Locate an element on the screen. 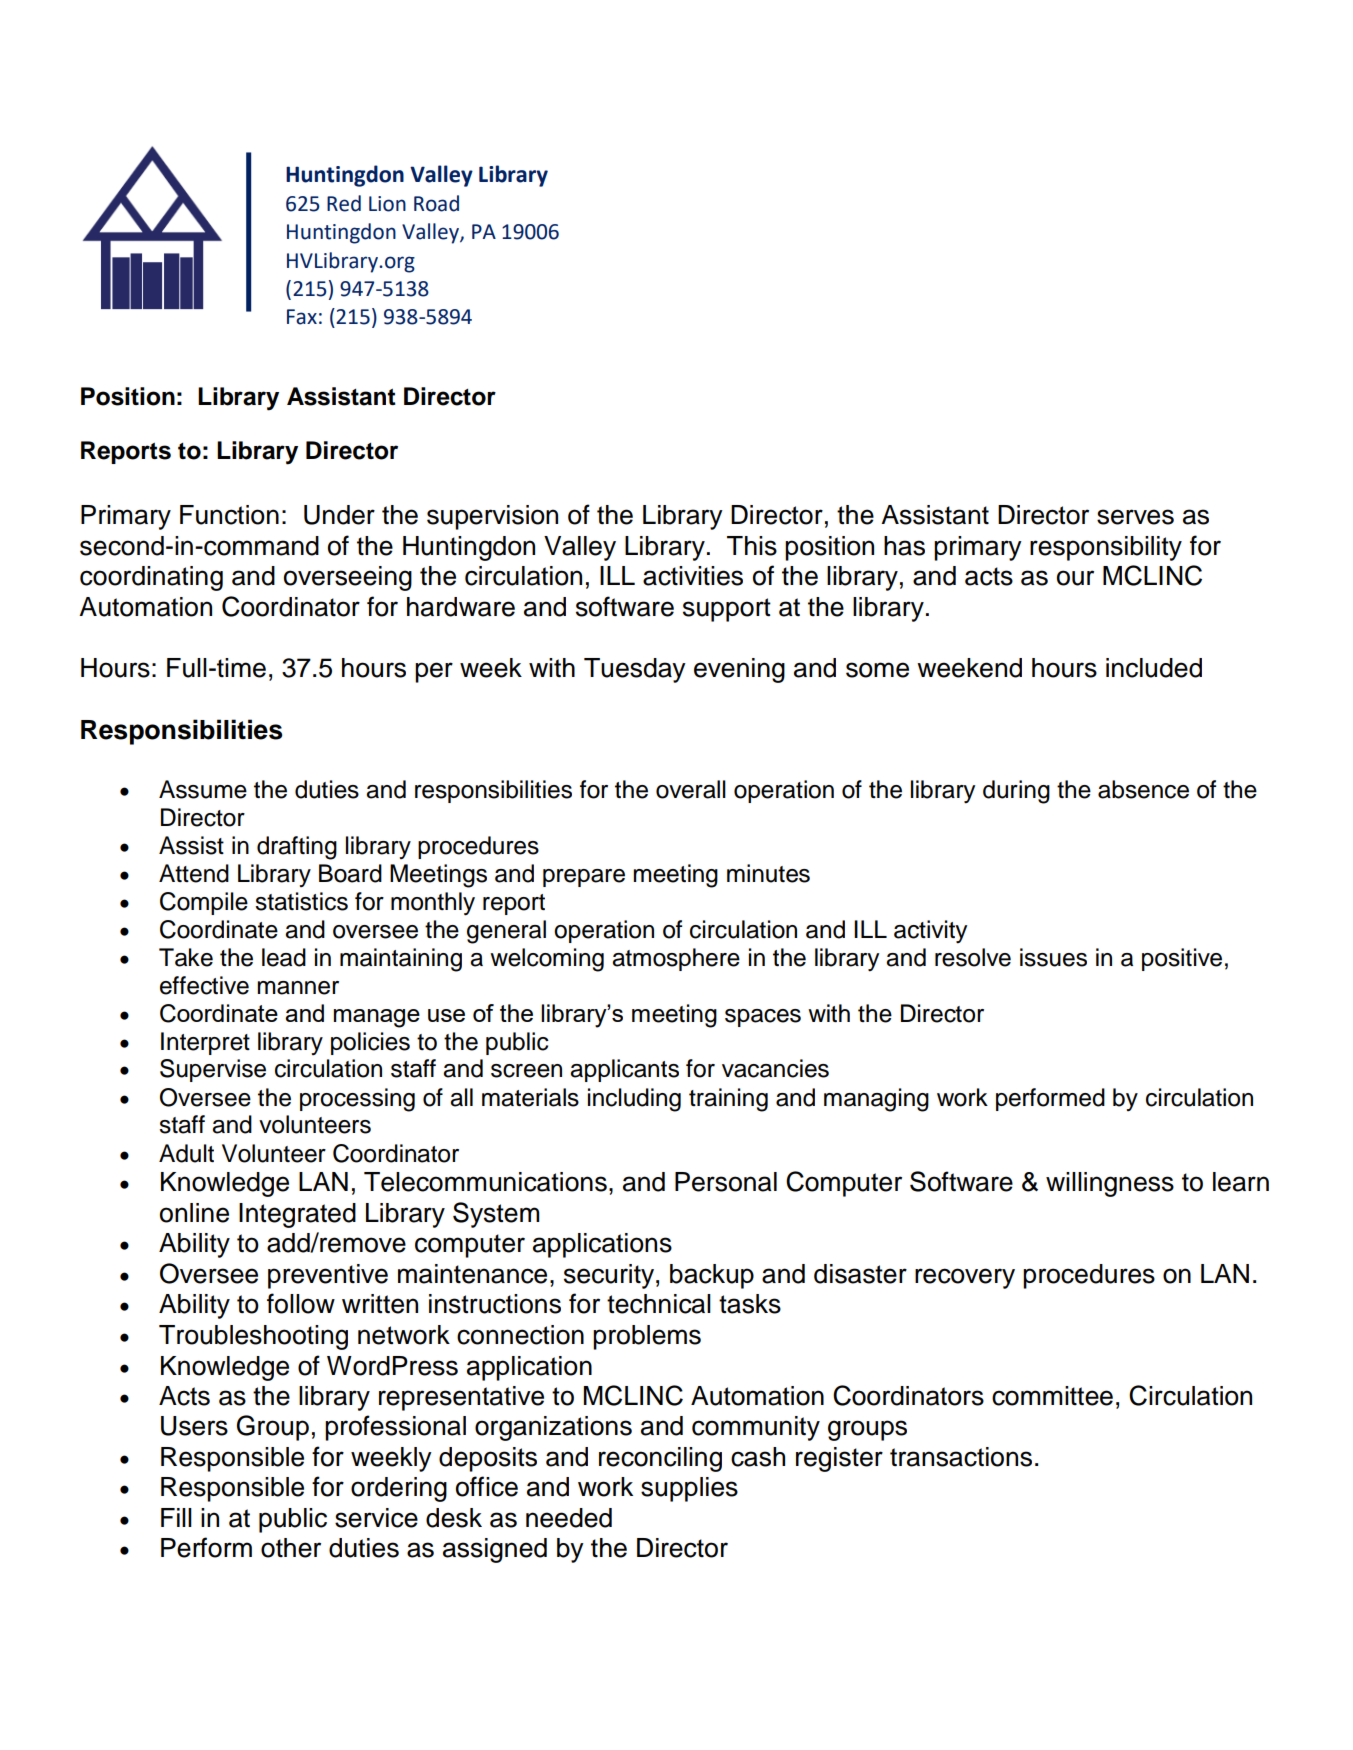  statistics is located at coordinates (301, 901).
